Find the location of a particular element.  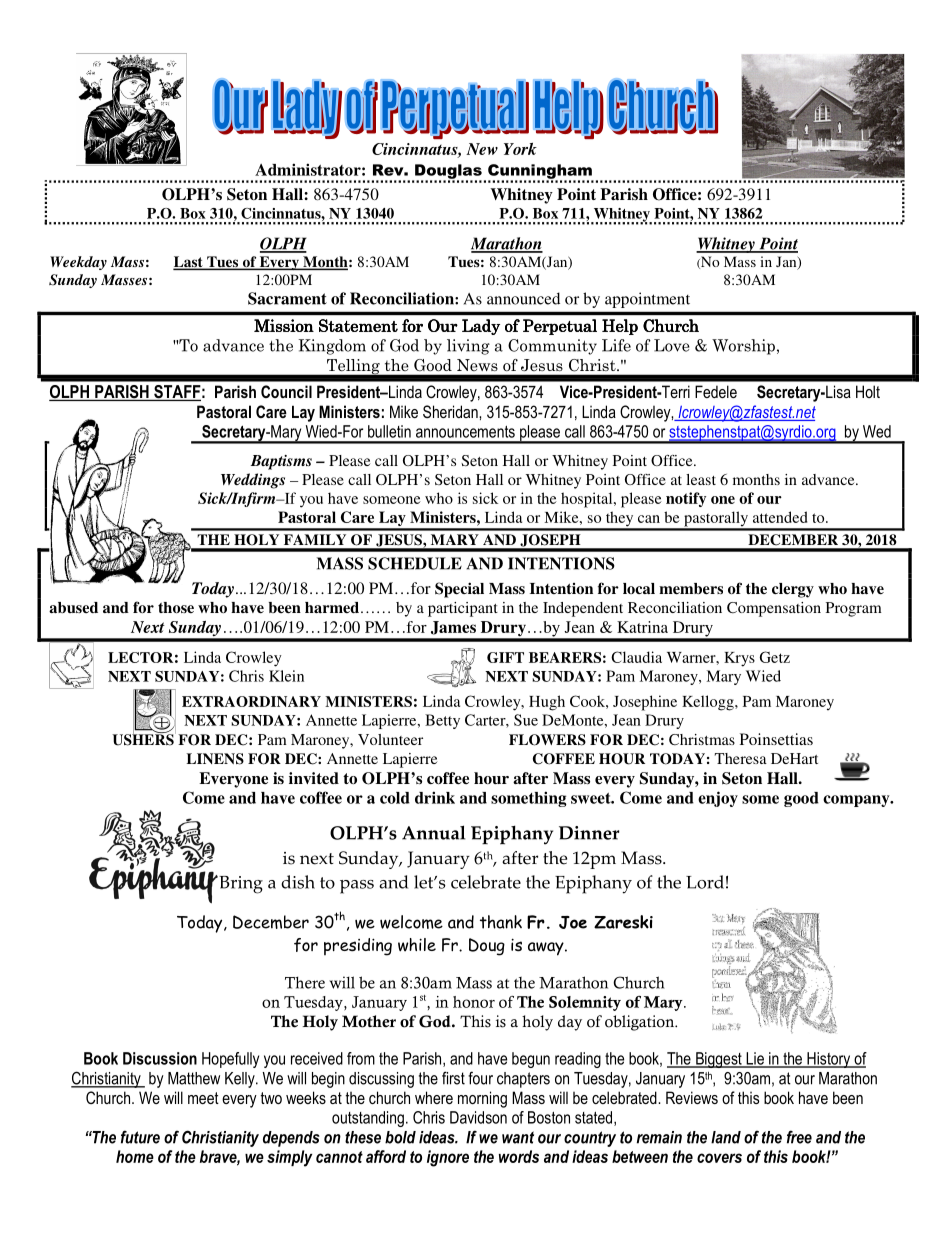

Last is located at coordinates (189, 263).
